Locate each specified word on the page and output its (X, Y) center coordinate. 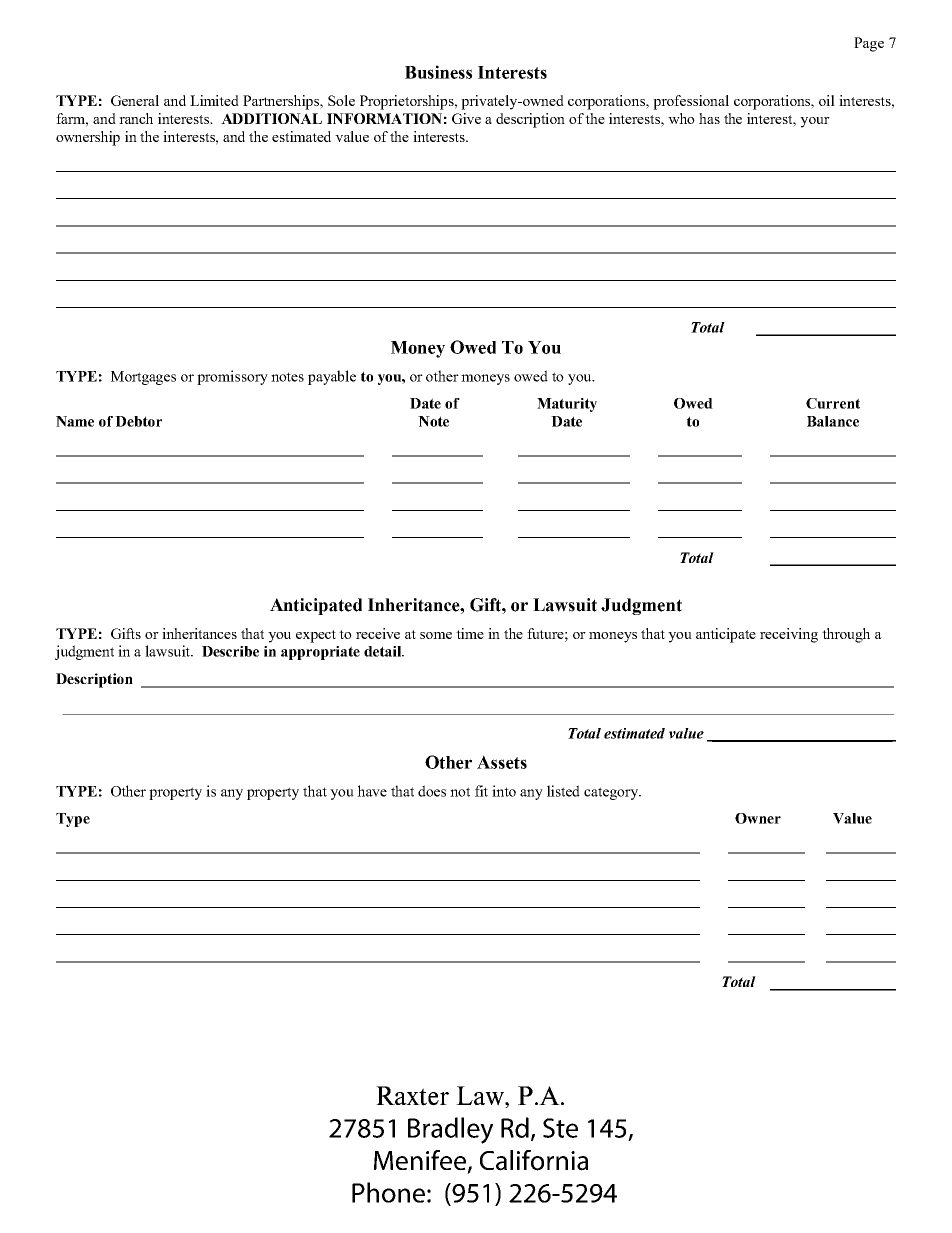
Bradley (450, 1130)
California (534, 1160)
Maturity (567, 405)
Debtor (138, 421)
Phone (388, 1192)
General (135, 100)
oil (827, 100)
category (612, 793)
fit (481, 791)
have (372, 791)
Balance (833, 421)
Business (438, 72)
